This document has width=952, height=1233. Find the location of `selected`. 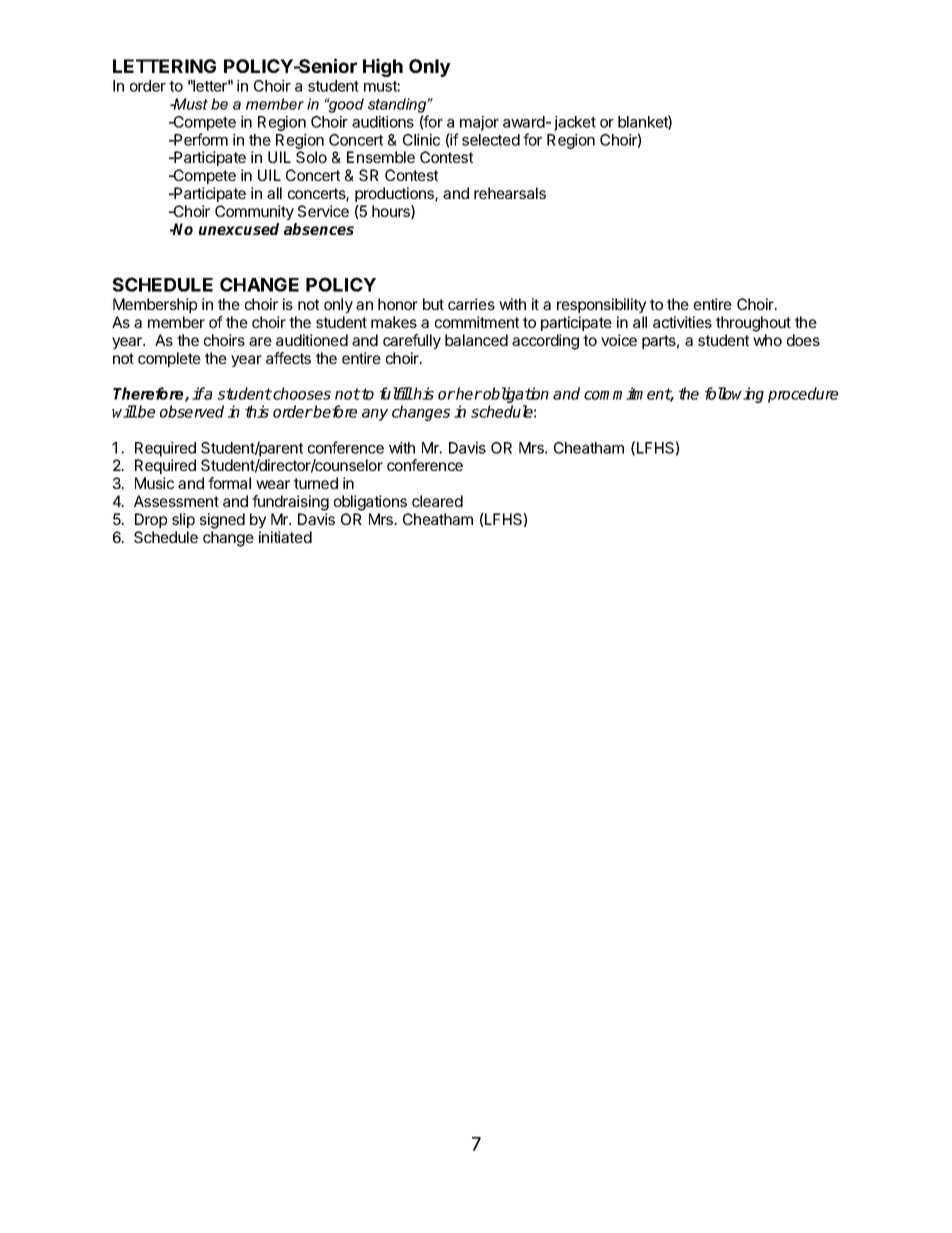

selected is located at coordinates (491, 140).
